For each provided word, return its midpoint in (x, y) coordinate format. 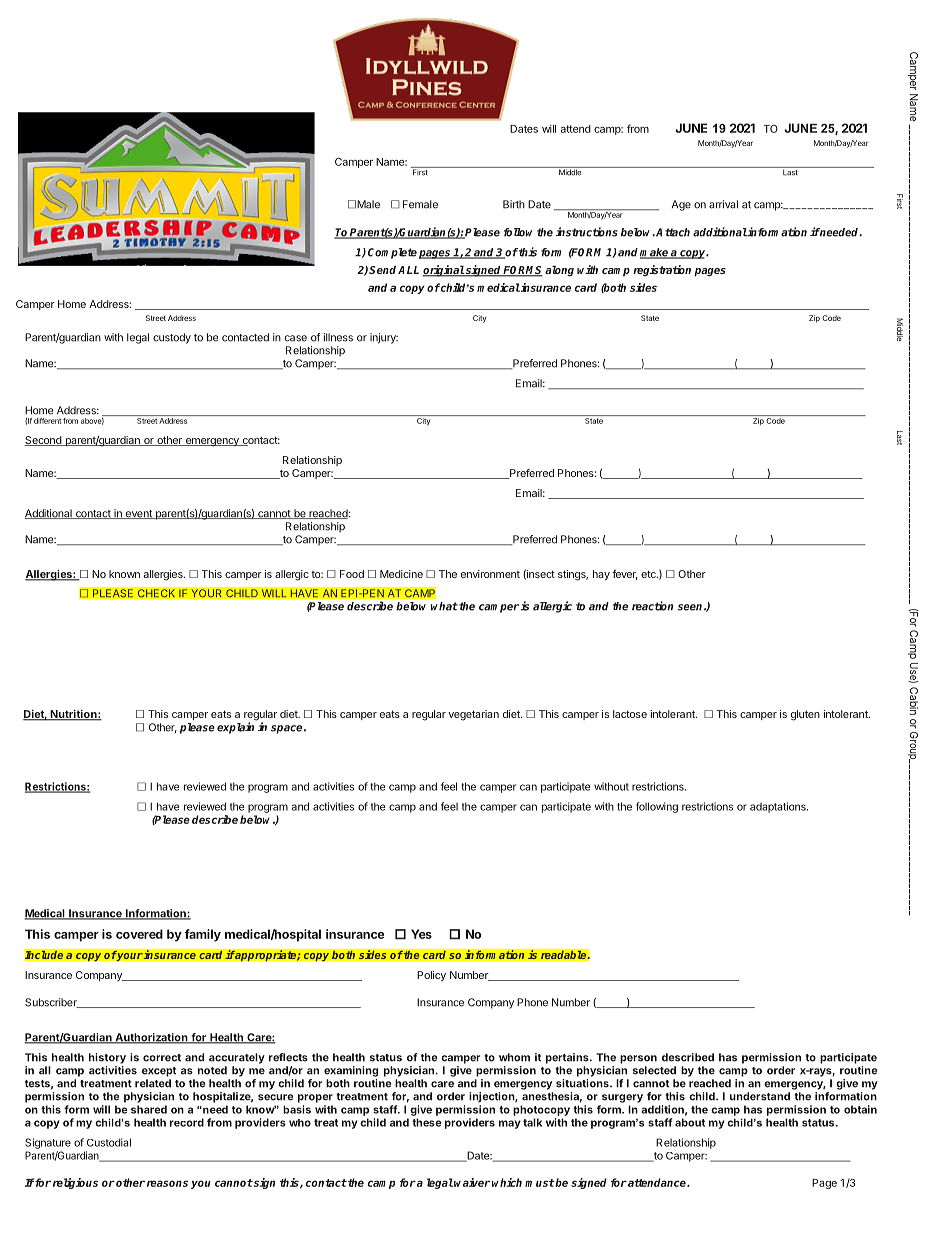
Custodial (109, 1142)
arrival (723, 204)
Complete (392, 253)
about (690, 1122)
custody (172, 338)
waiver (472, 1182)
